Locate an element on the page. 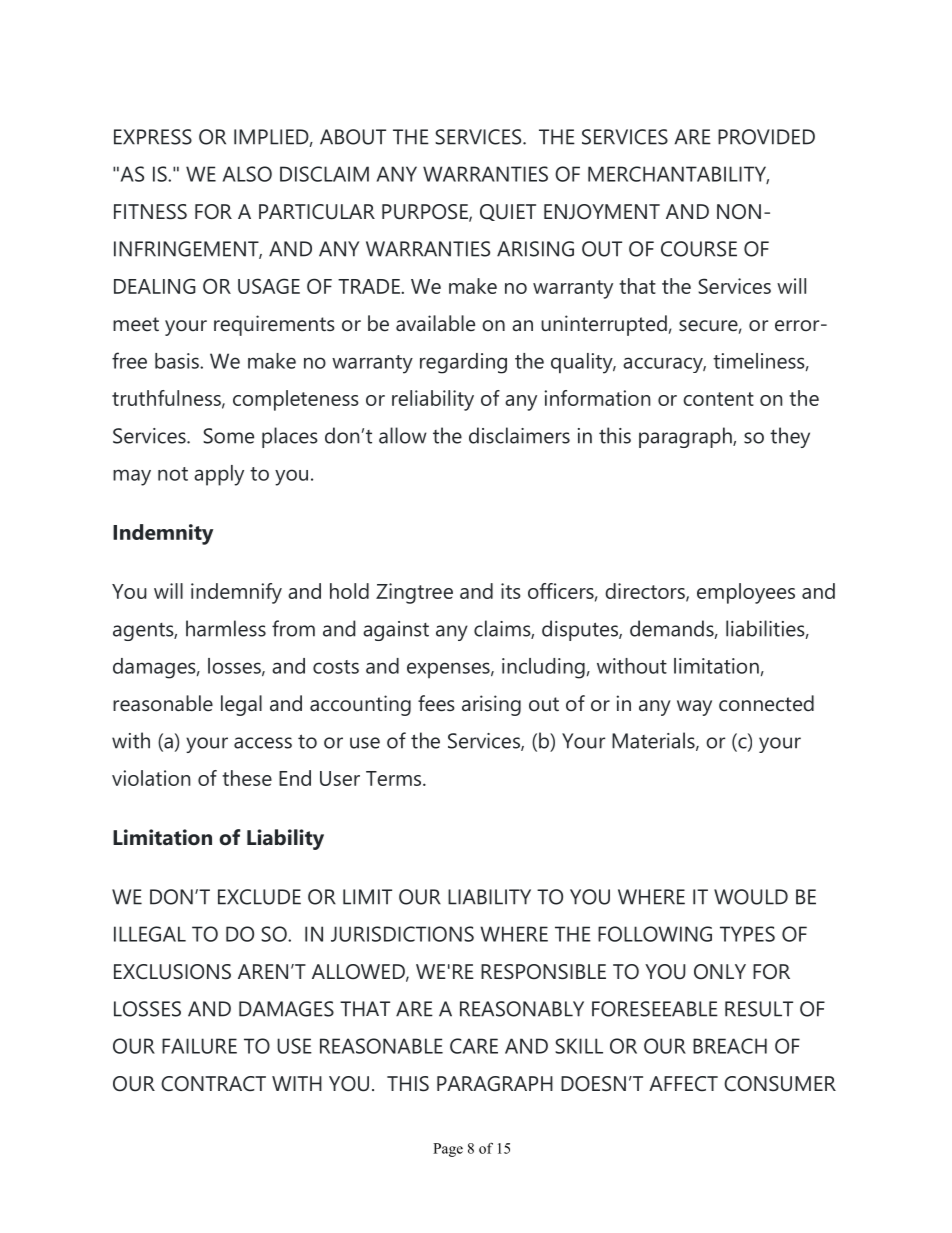 The width and height of the document is (952, 1233). its is located at coordinates (511, 591).
